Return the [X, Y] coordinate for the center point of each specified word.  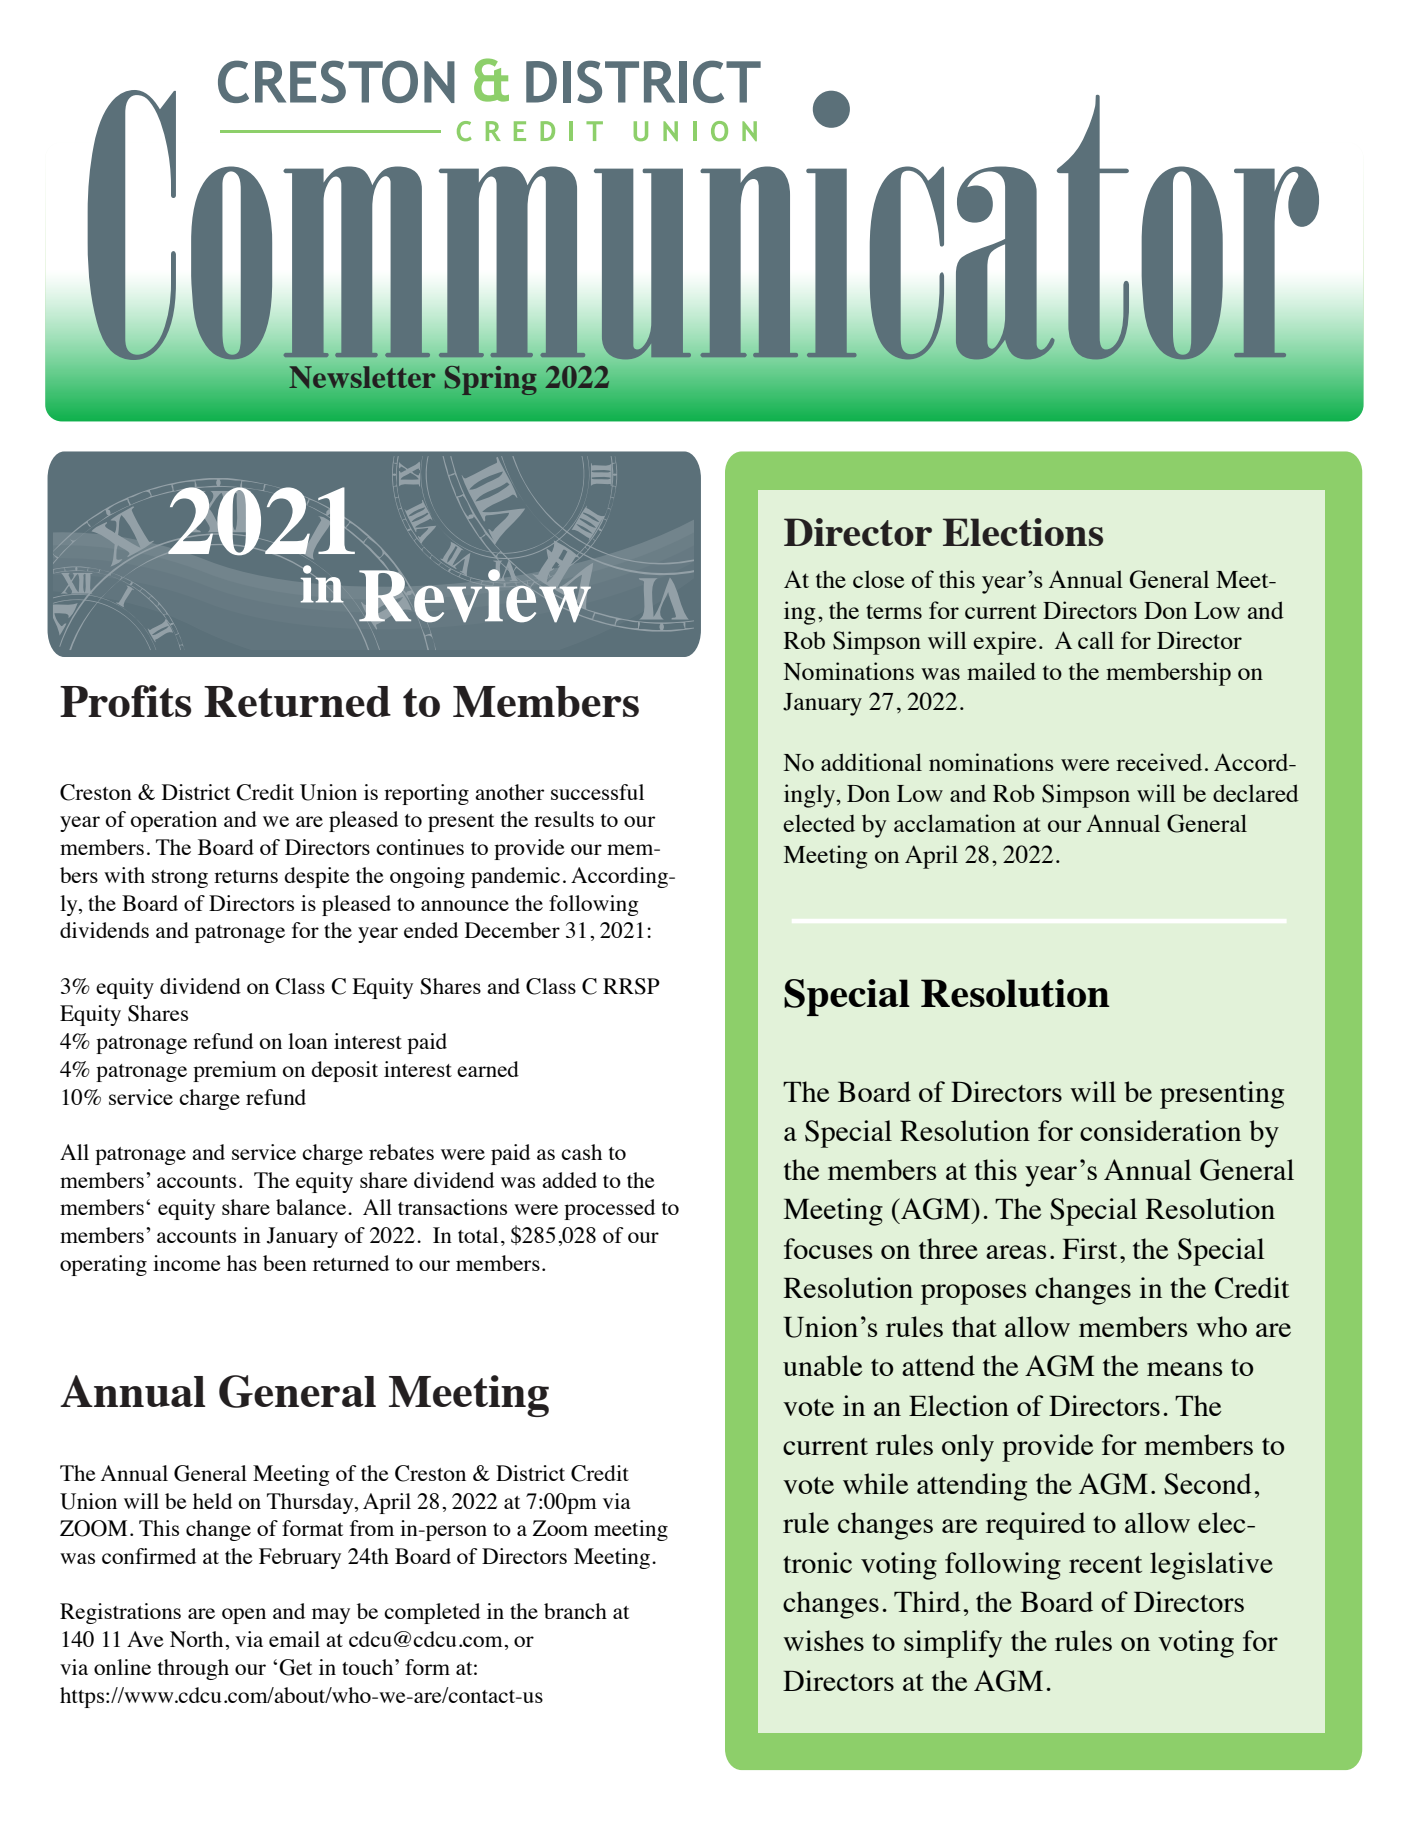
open [244, 1616]
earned [488, 1069]
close [878, 579]
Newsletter [362, 377]
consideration [1160, 1130]
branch [575, 1611]
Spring [491, 380]
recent [1105, 1564]
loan [308, 1041]
